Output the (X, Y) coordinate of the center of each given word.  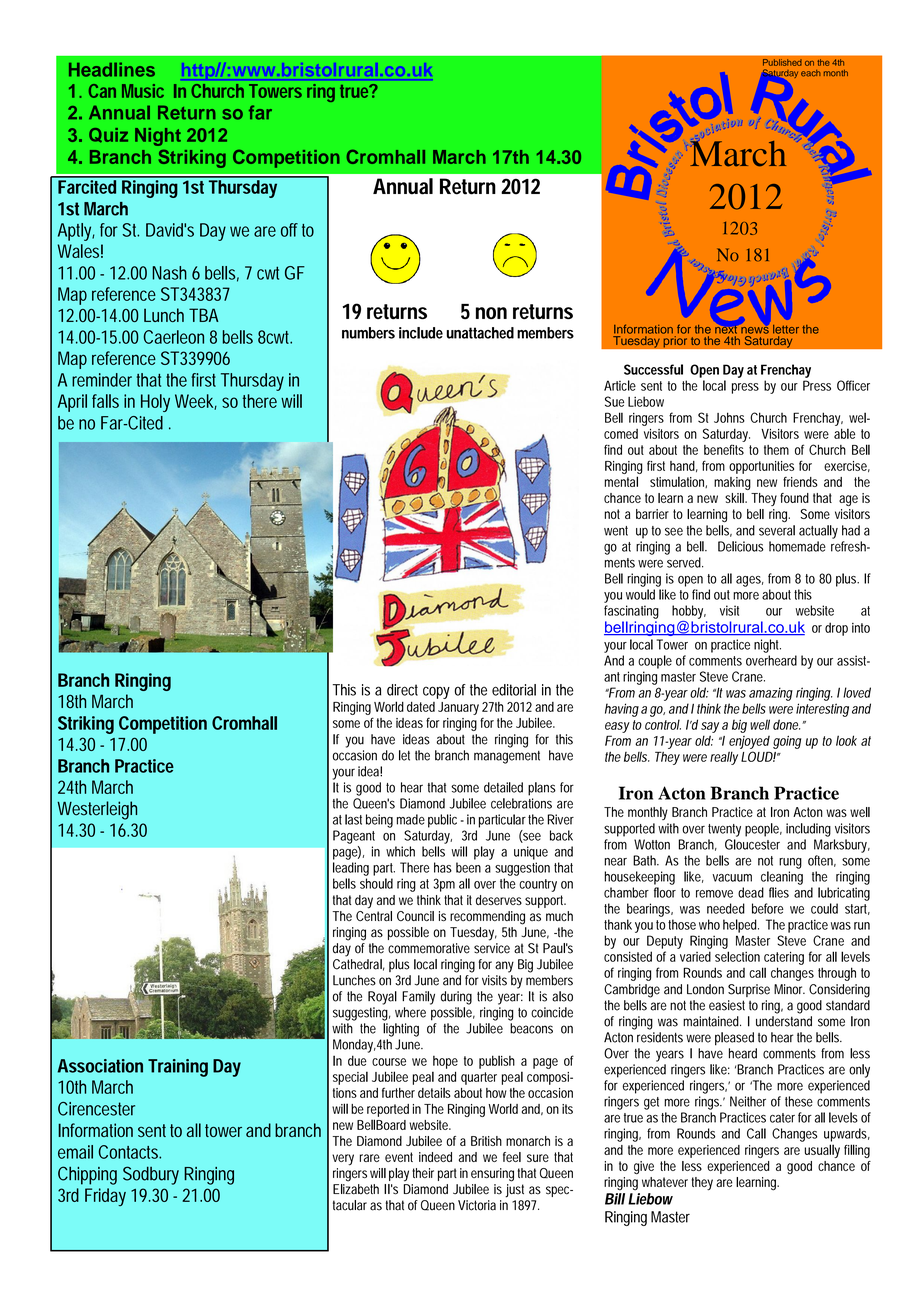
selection (737, 956)
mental (621, 481)
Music (143, 91)
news (755, 330)
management (507, 757)
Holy (155, 403)
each (811, 73)
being (379, 821)
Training (178, 1068)
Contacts (130, 1152)
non (491, 313)
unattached (480, 333)
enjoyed (749, 742)
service (492, 948)
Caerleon (174, 337)
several (777, 530)
